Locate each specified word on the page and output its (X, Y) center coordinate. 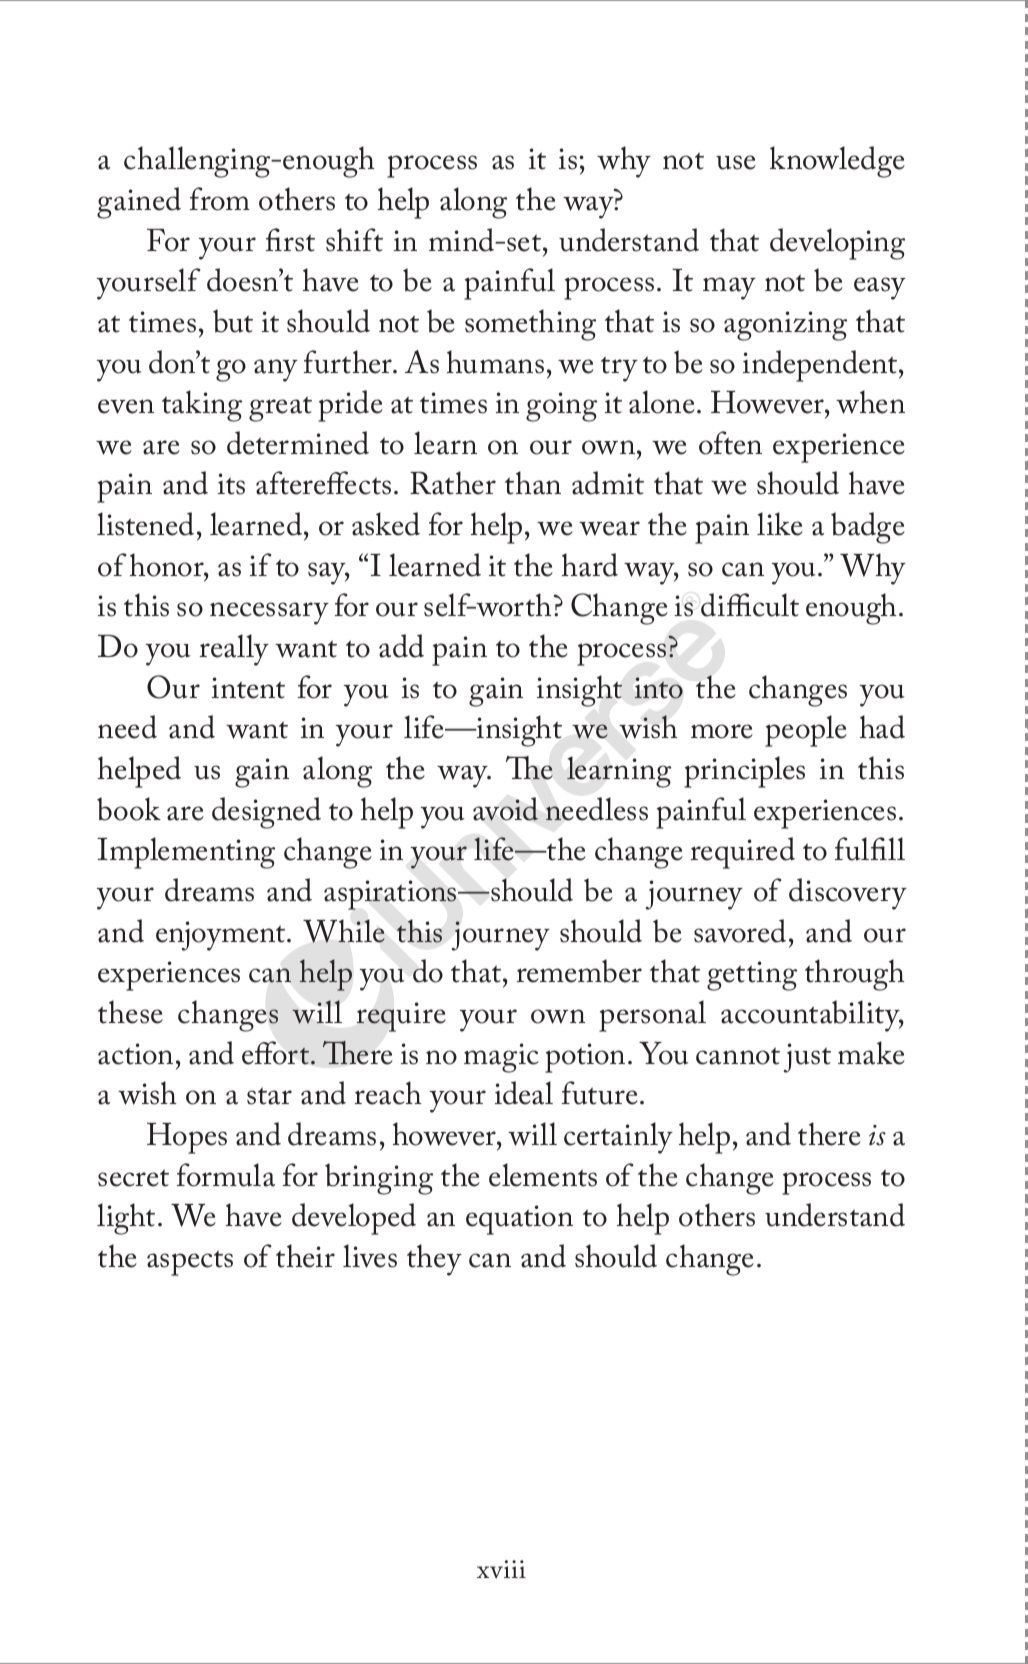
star (269, 1096)
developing (837, 244)
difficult (750, 605)
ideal (524, 1093)
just (807, 1058)
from (220, 199)
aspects (190, 1263)
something (530, 325)
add (401, 646)
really (234, 650)
